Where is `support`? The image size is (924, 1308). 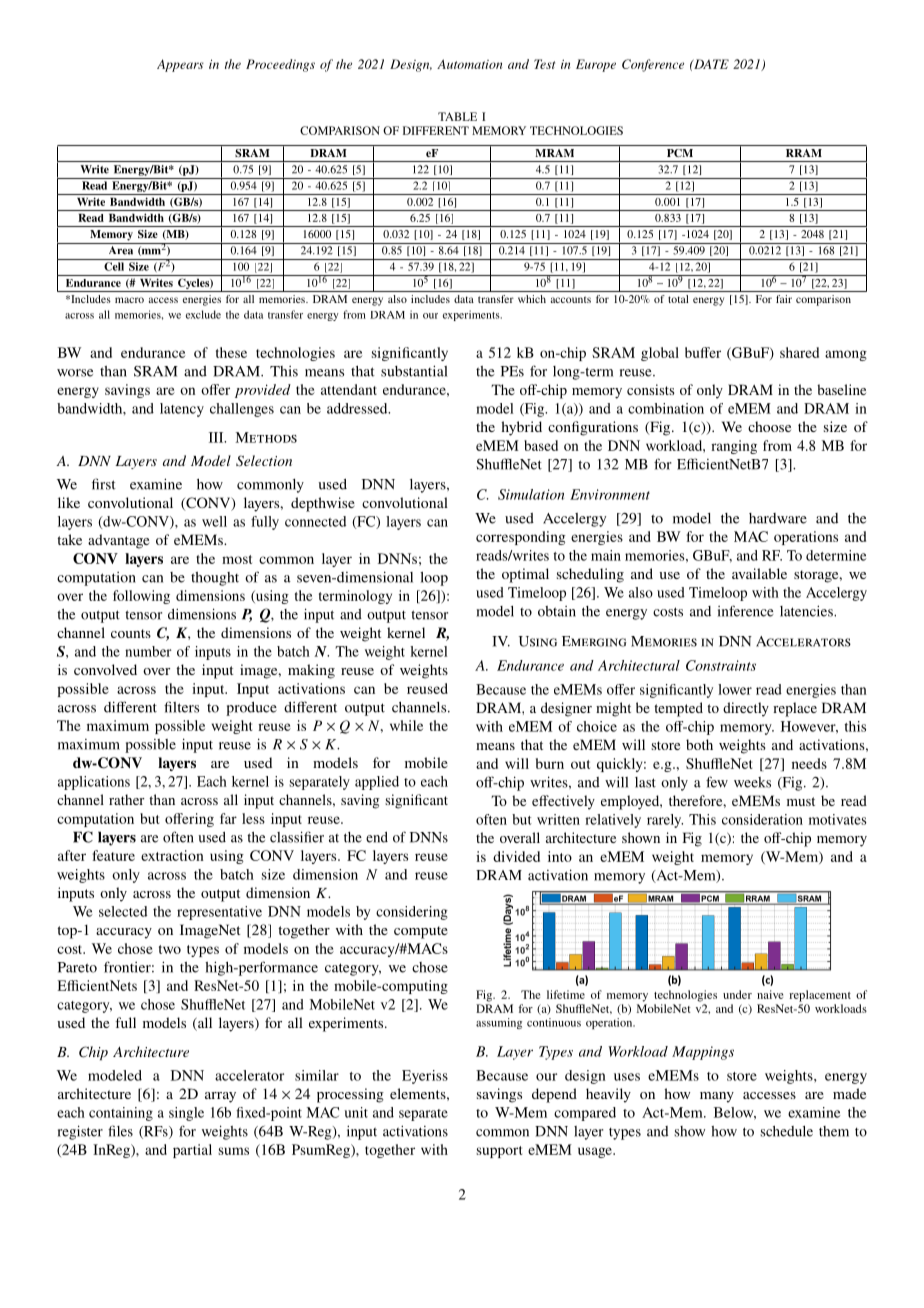
support is located at coordinates (499, 1152).
